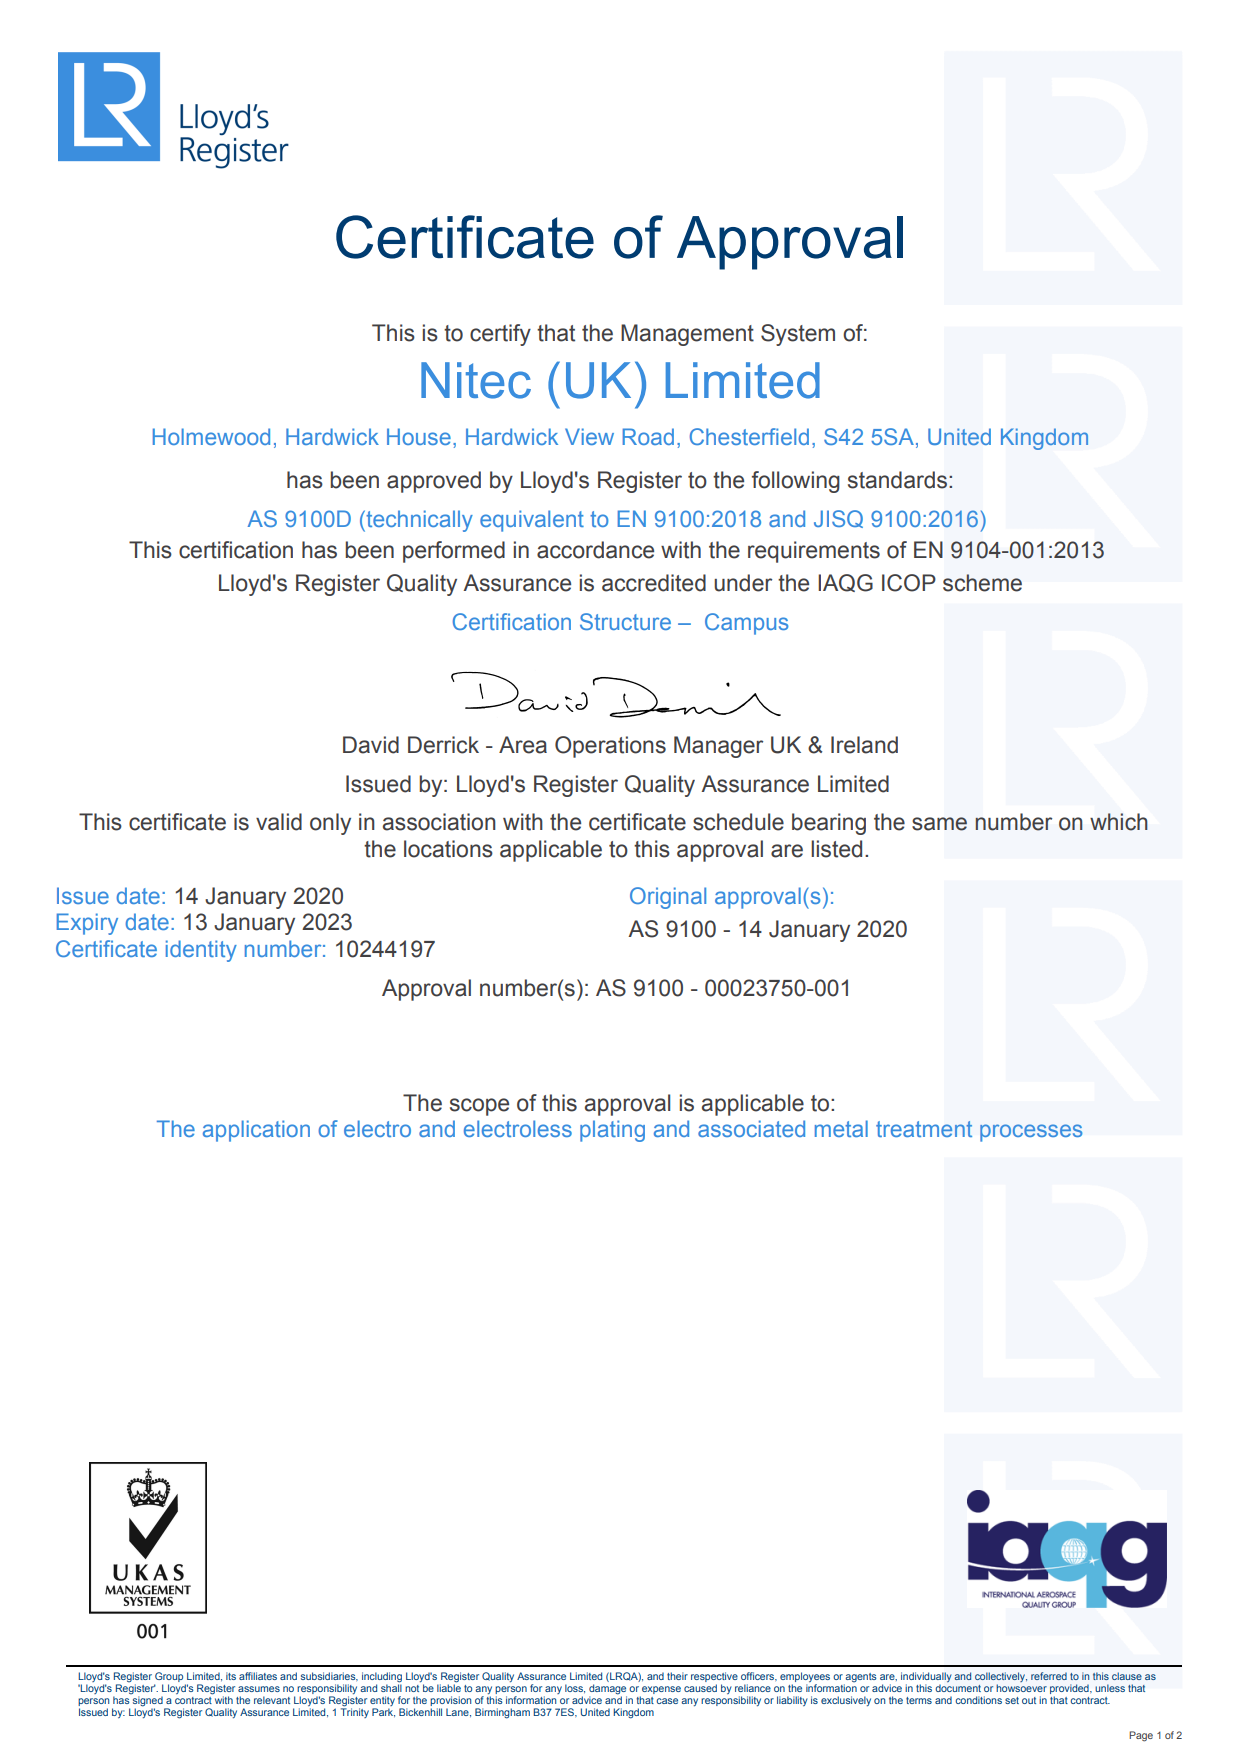  I want to click on Operations, so click(610, 747).
